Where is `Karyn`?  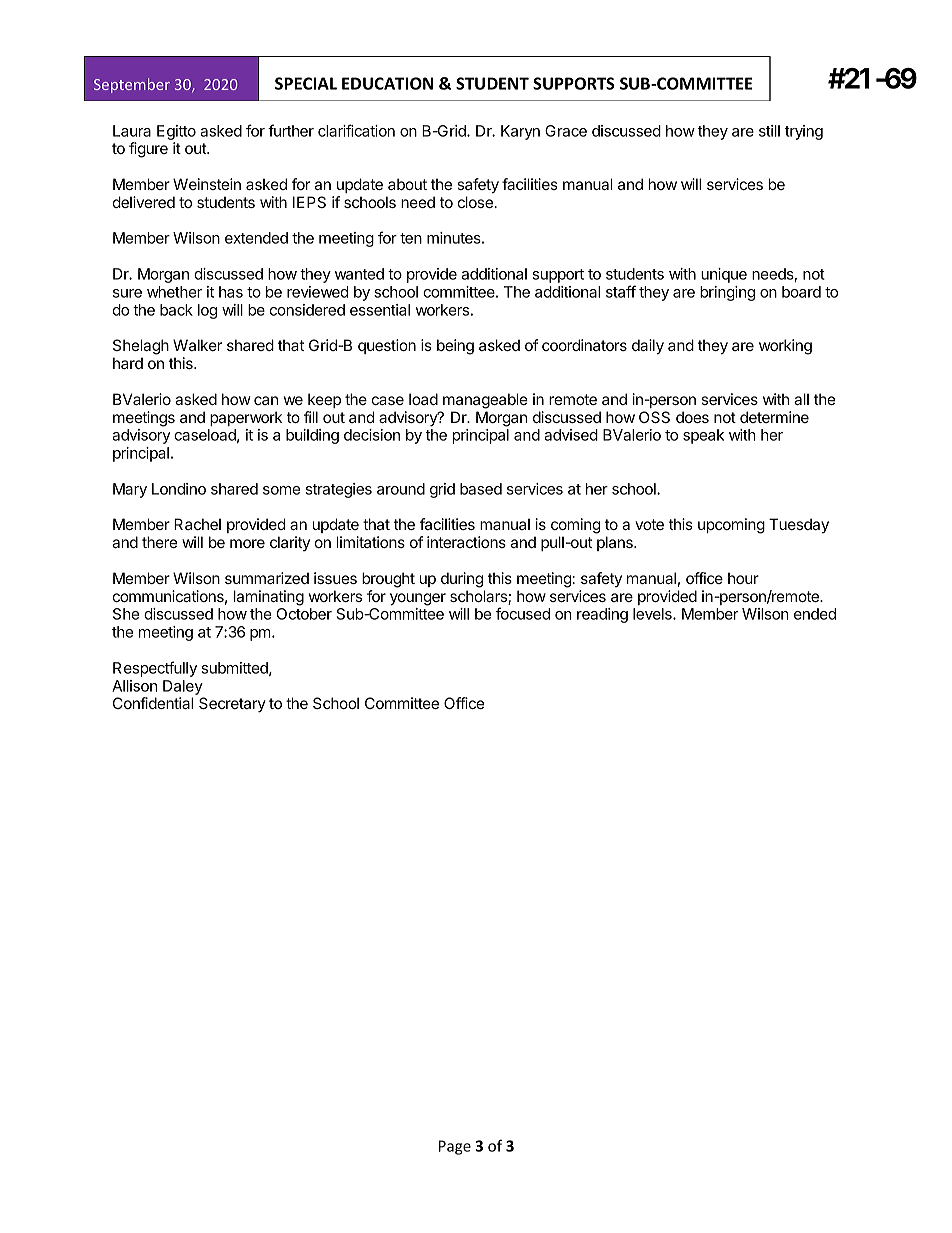 Karyn is located at coordinates (520, 132).
